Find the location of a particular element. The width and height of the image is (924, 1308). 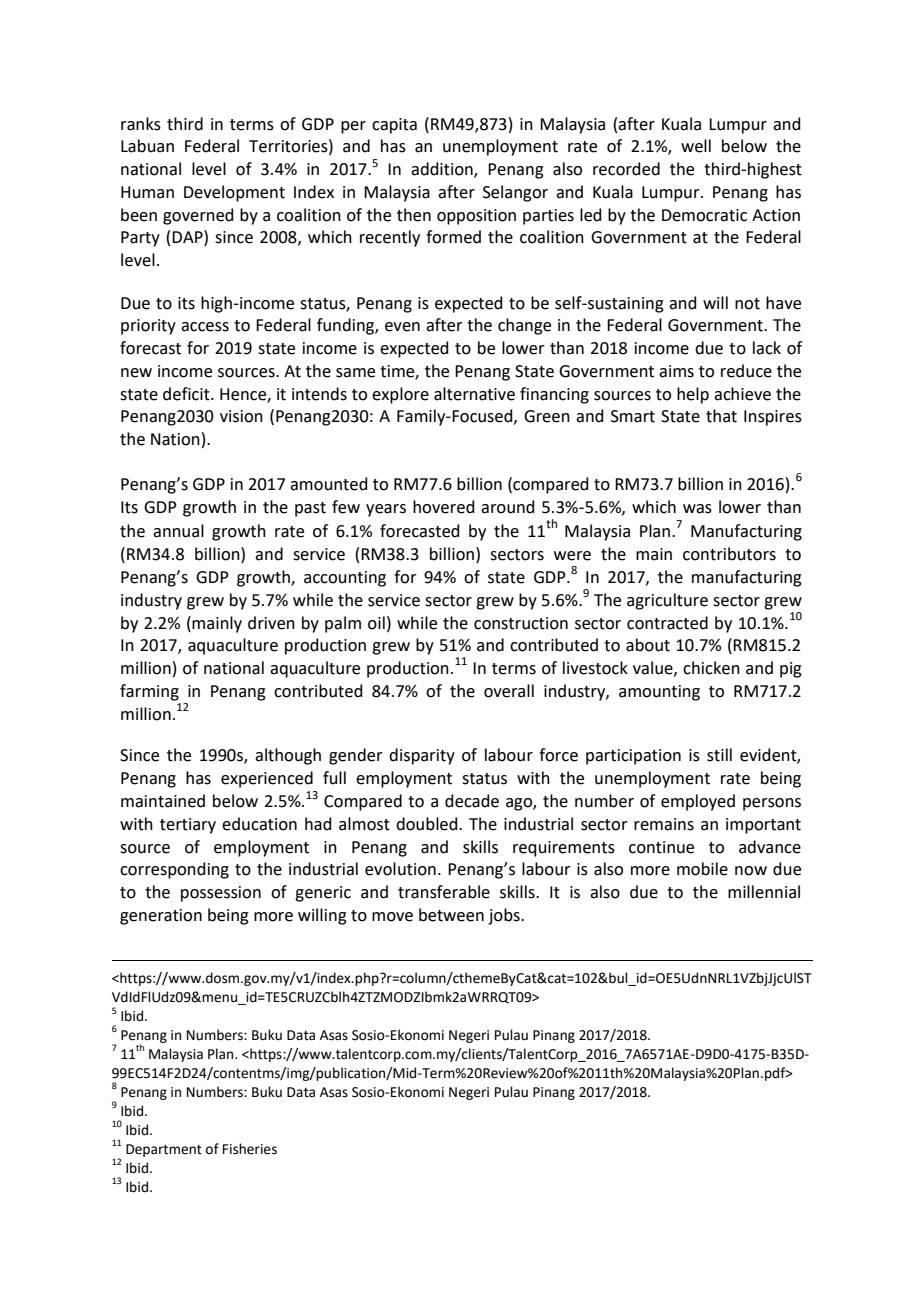

Fisheries is located at coordinates (250, 1149).
